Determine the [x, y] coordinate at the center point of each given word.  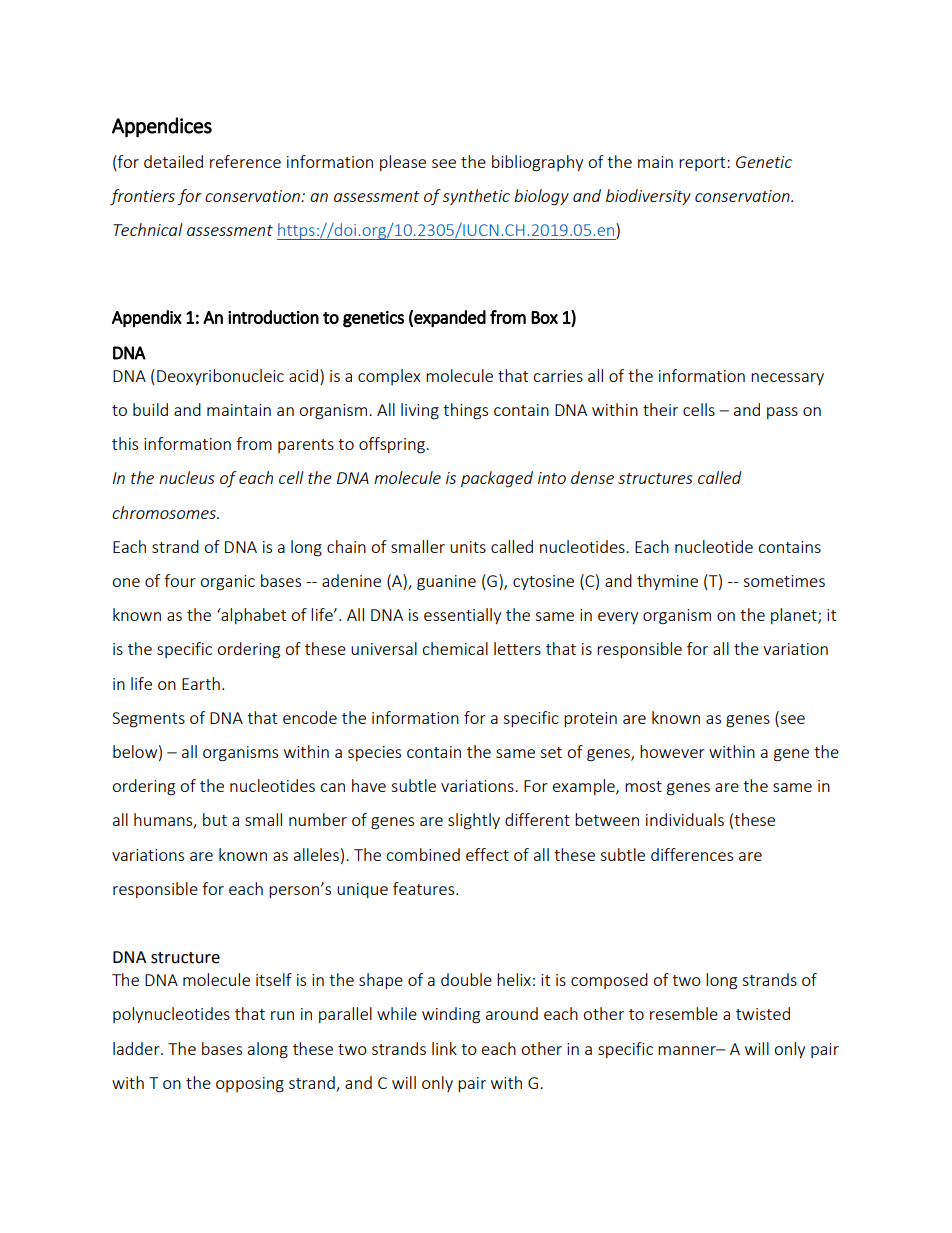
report [703, 164]
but [215, 819]
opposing [250, 1085]
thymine [667, 582]
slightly [474, 821]
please [403, 163]
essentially [462, 616]
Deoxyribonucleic [220, 377]
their [660, 409]
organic [227, 583]
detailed [173, 161]
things [465, 411]
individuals [685, 819]
